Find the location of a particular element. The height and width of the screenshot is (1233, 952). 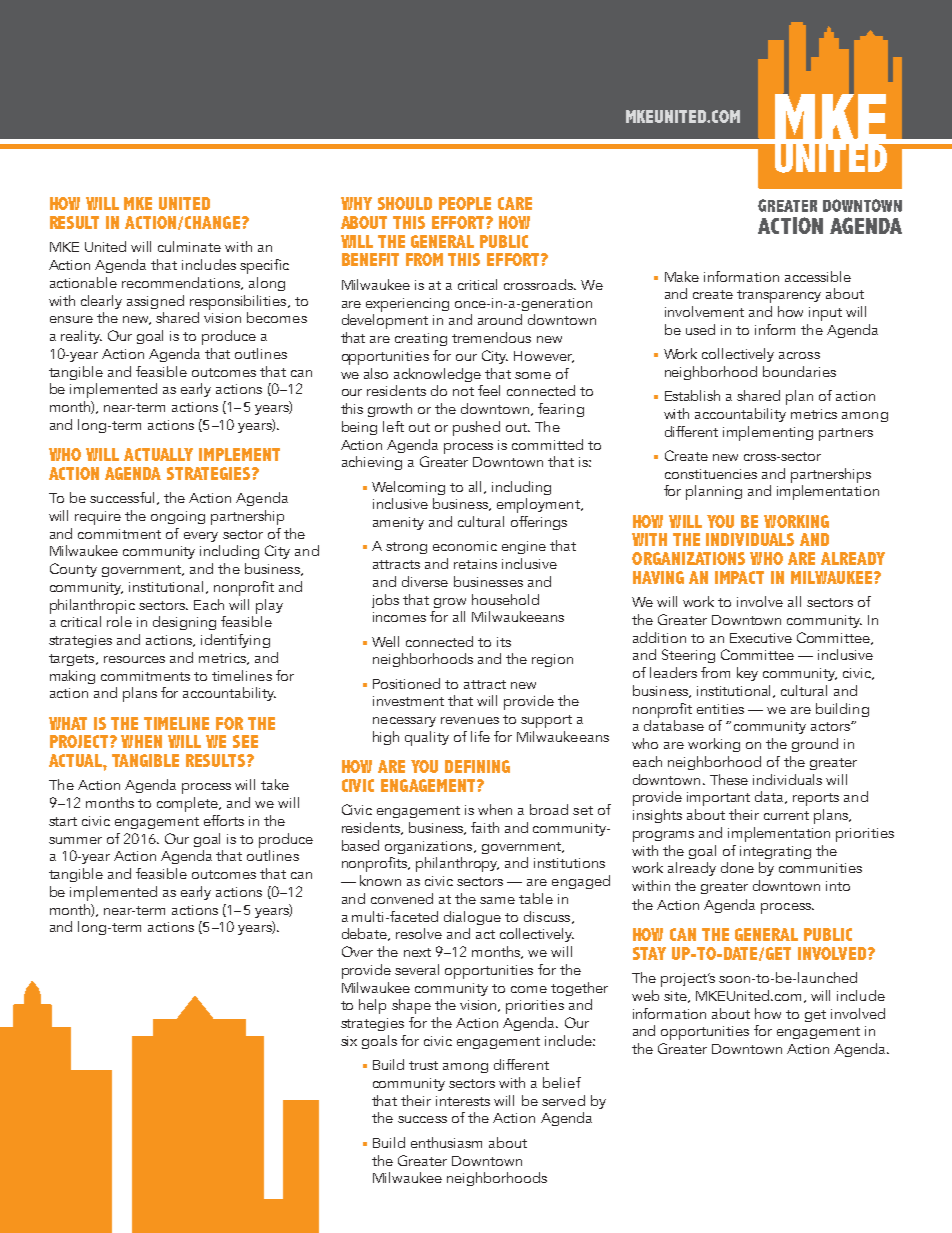

ongoing is located at coordinates (178, 517).
